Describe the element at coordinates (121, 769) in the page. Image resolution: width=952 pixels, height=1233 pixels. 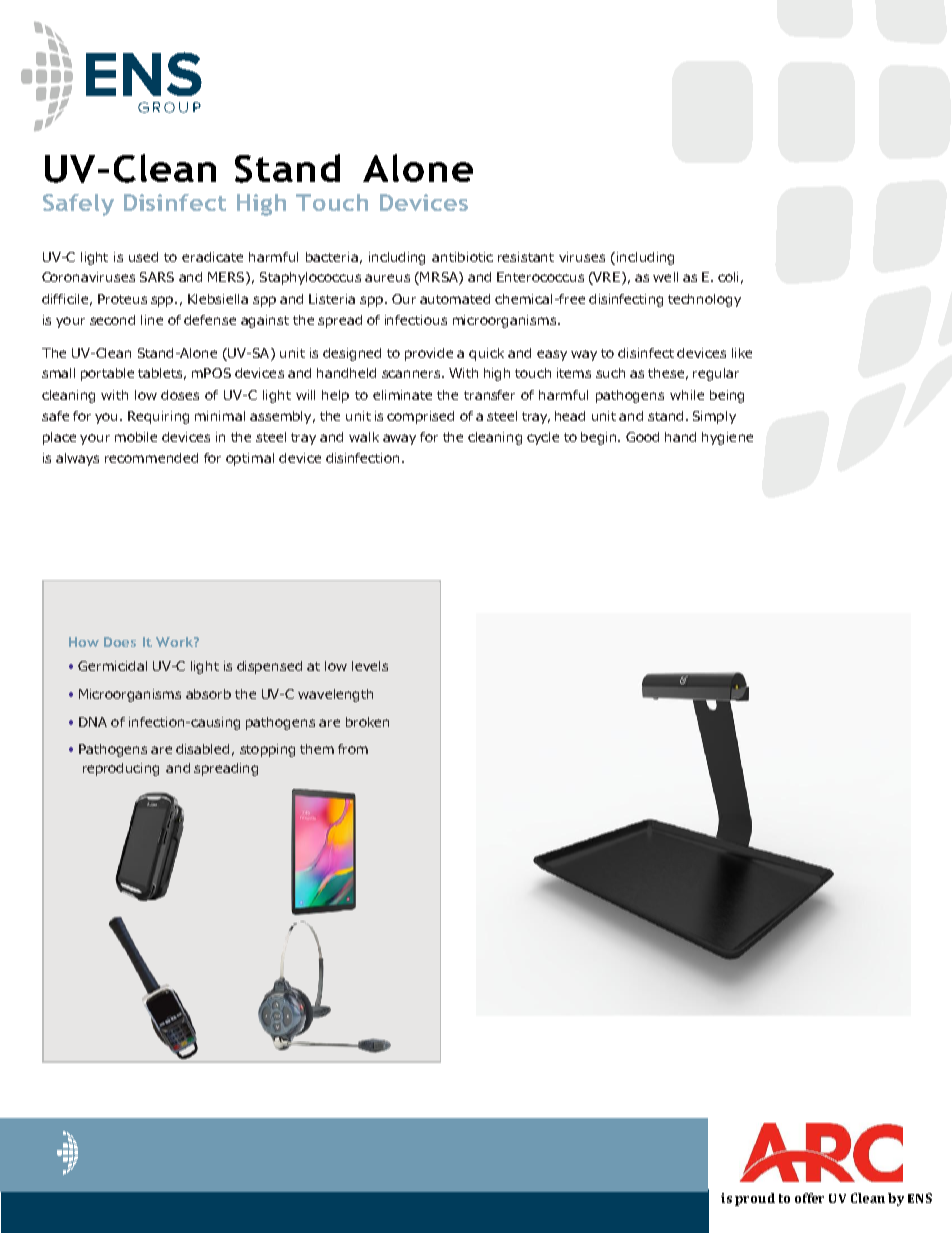
I see `reproducing` at that location.
